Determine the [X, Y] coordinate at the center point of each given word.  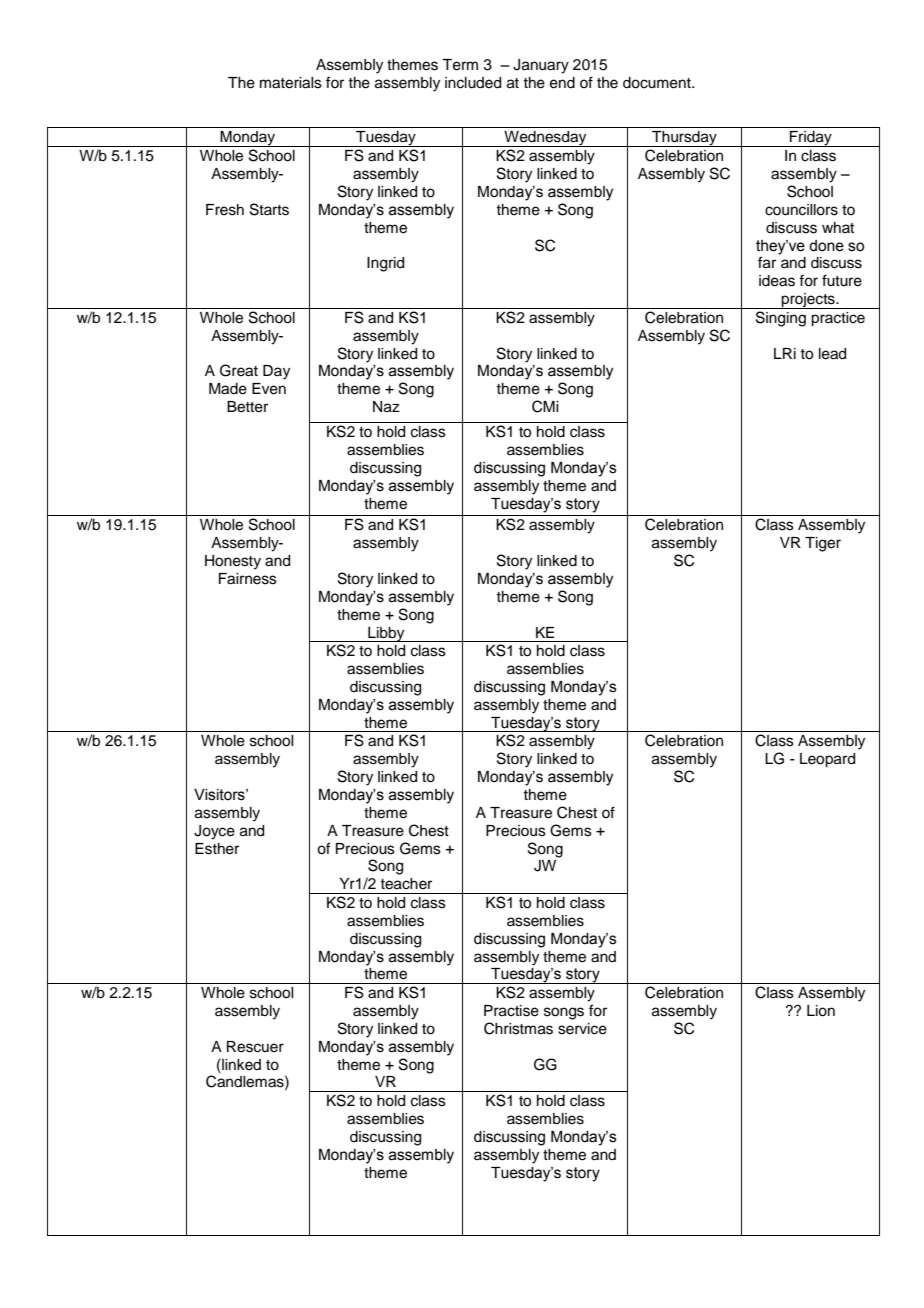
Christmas [518, 1028]
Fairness [248, 579]
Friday [811, 139]
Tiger [823, 544]
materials [291, 83]
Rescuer [255, 1047]
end [562, 83]
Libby [386, 634]
